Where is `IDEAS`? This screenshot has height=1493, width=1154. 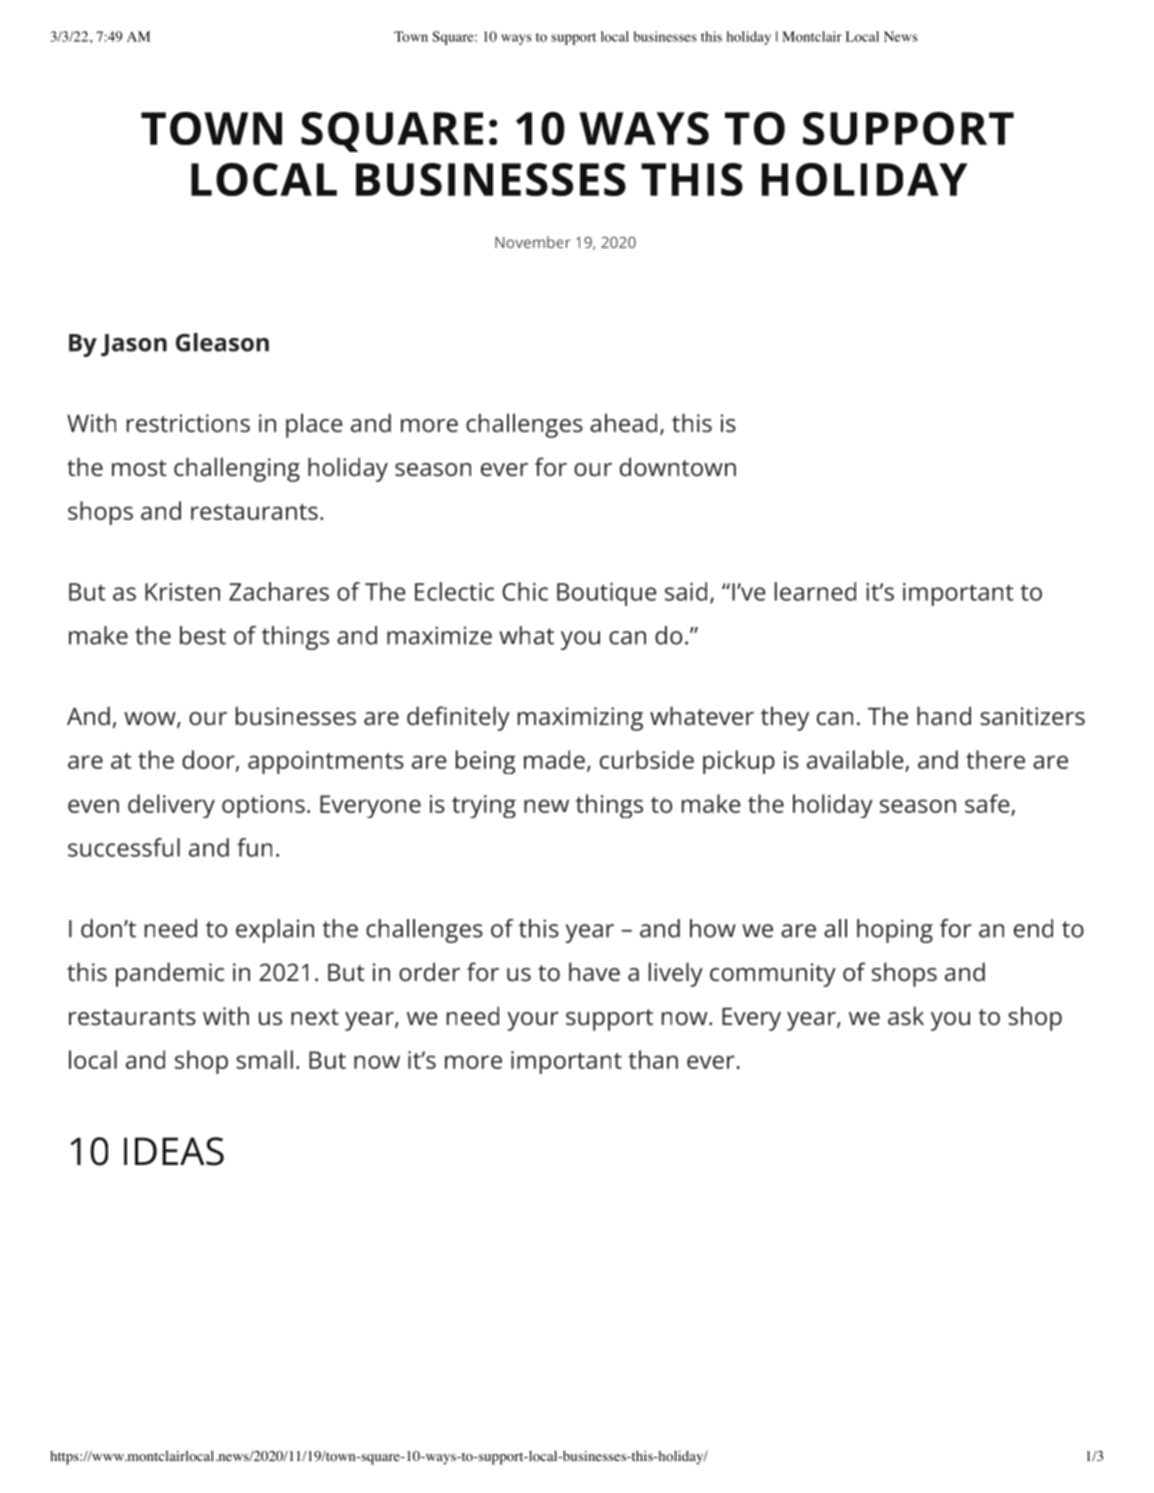
IDEAS is located at coordinates (174, 1151).
